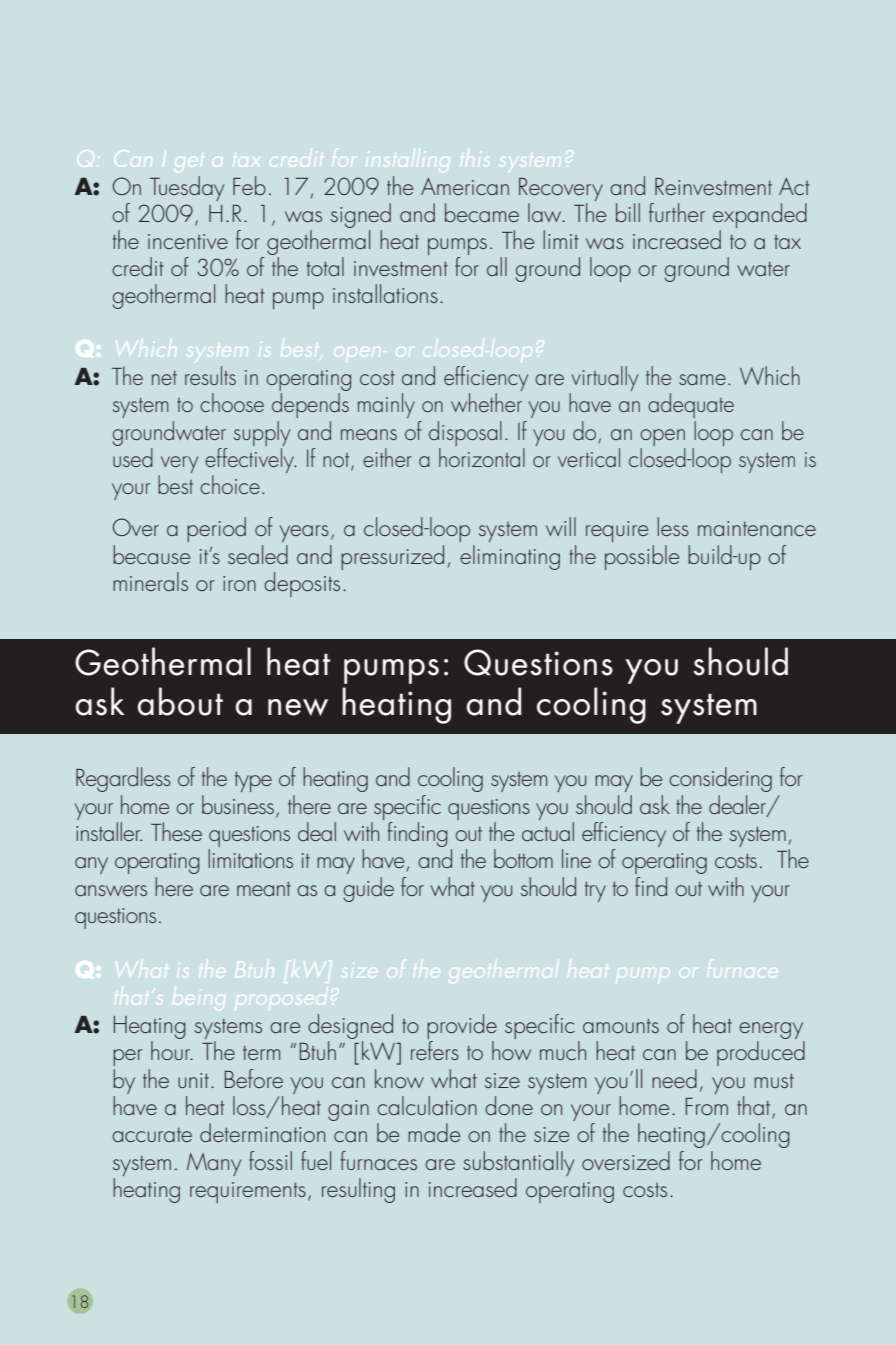  What do you see at coordinates (482, 212) in the screenshot?
I see `became` at bounding box center [482, 212].
